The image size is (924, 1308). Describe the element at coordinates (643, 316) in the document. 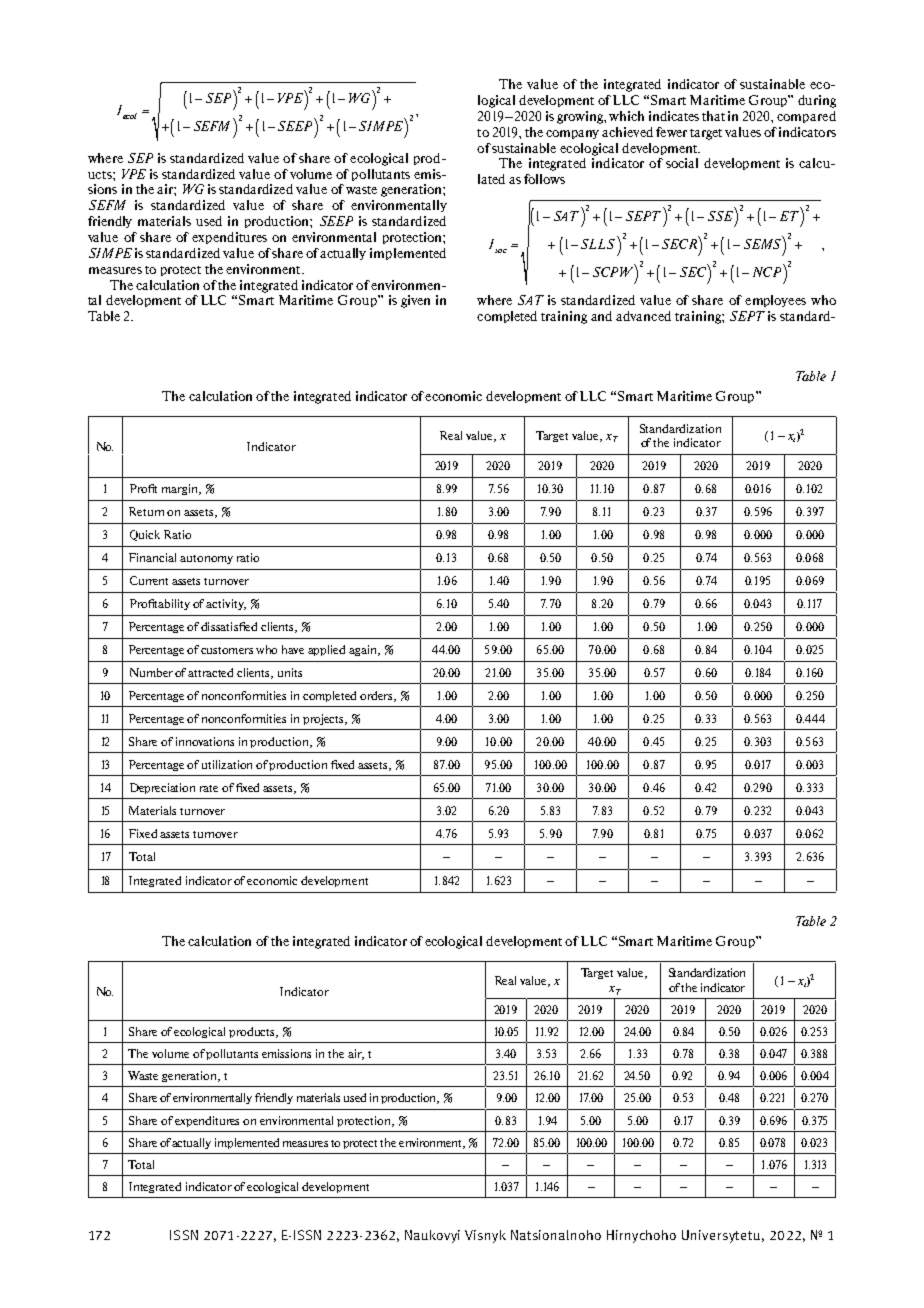

I see `advanced` at that location.
